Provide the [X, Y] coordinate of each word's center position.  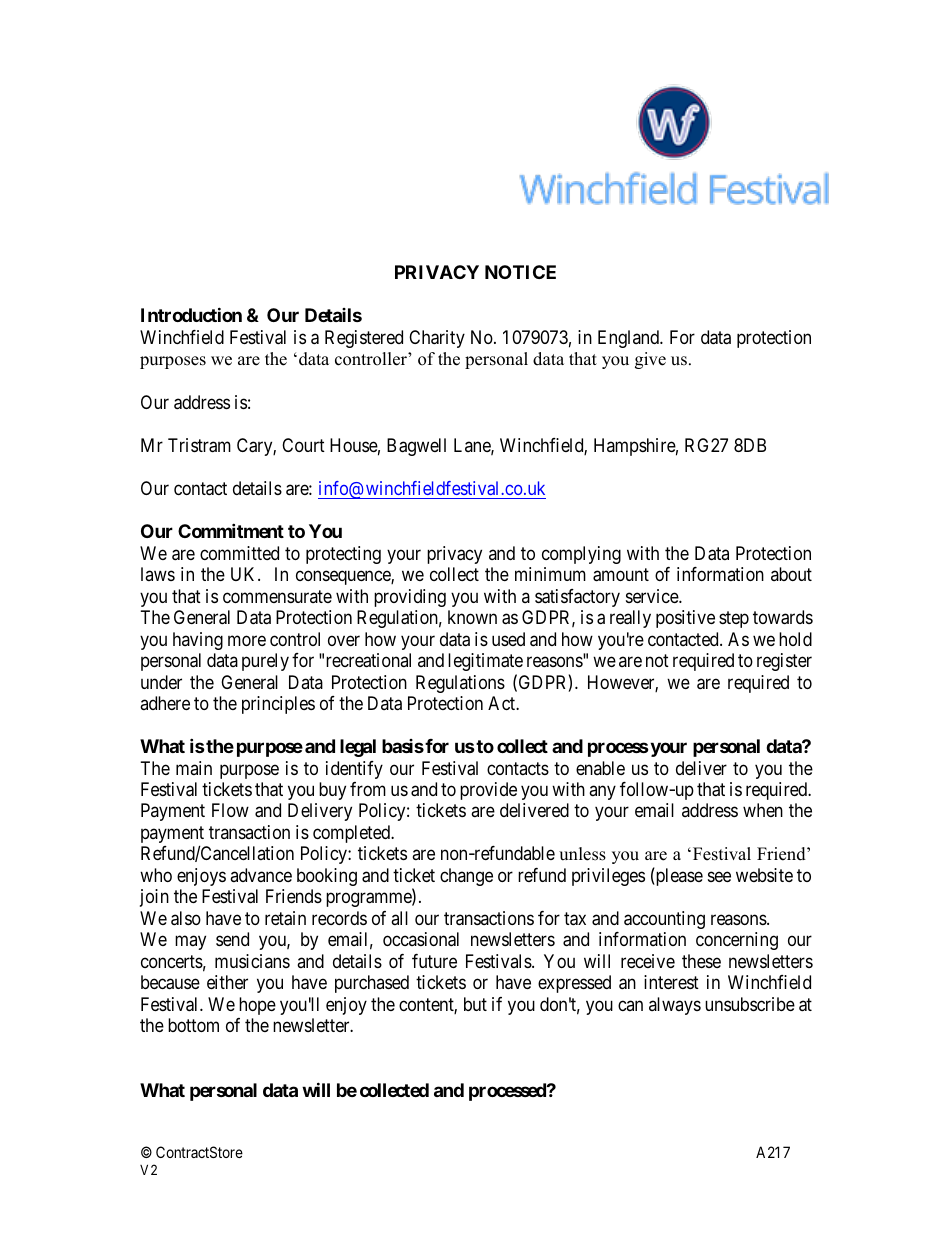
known [472, 617]
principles [278, 705]
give [650, 360]
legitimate [485, 662]
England [630, 339]
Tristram [199, 445]
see [719, 876]
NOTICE [520, 272]
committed [239, 553]
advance [261, 875]
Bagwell [416, 447]
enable [600, 768]
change [466, 877]
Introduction [191, 314]
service [653, 596]
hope [257, 1006]
